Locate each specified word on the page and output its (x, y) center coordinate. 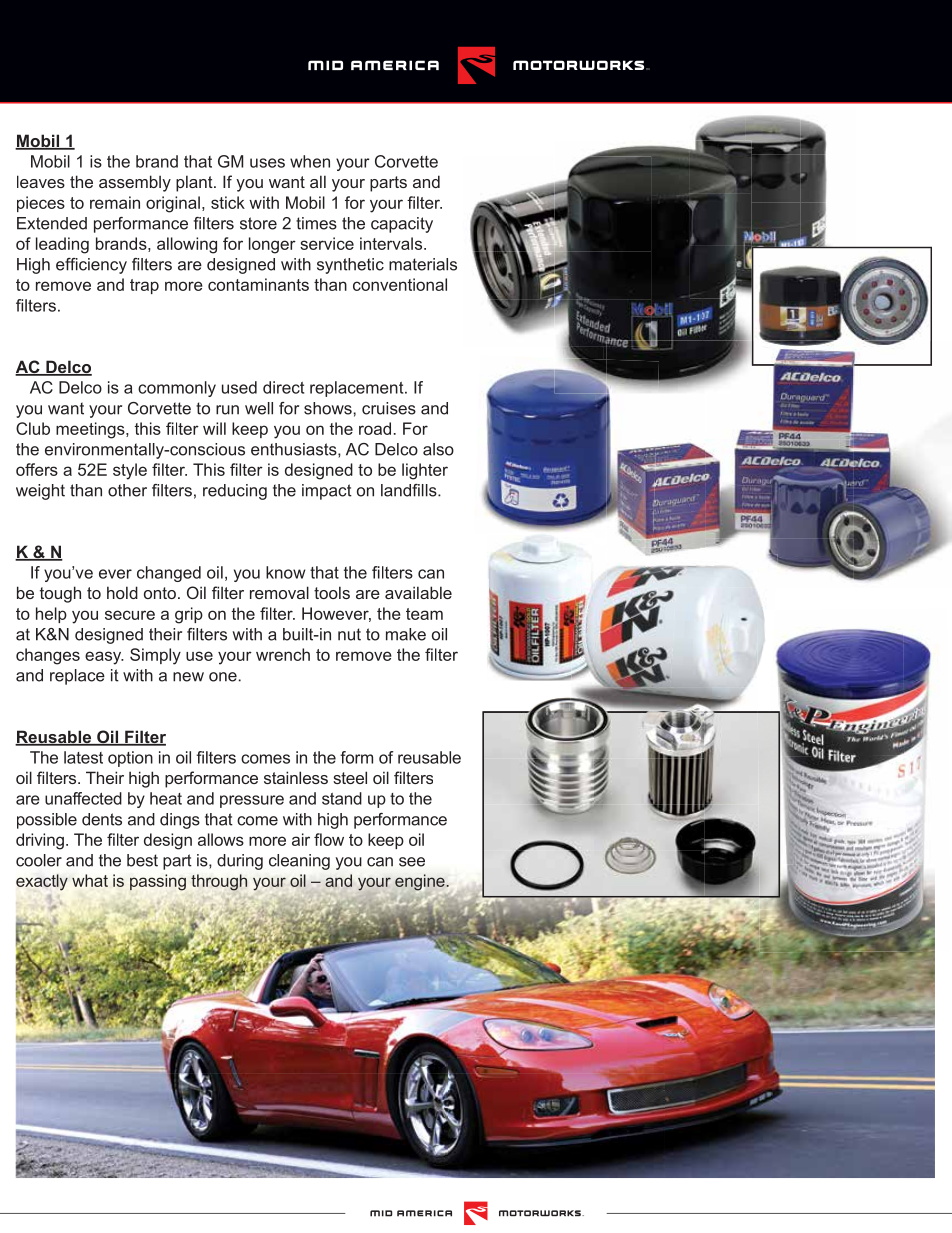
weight (40, 492)
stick (228, 202)
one (223, 677)
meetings (91, 430)
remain (115, 202)
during (240, 862)
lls (430, 490)
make (406, 634)
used (239, 387)
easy (104, 658)
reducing (235, 492)
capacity (402, 225)
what (90, 880)
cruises (389, 408)
